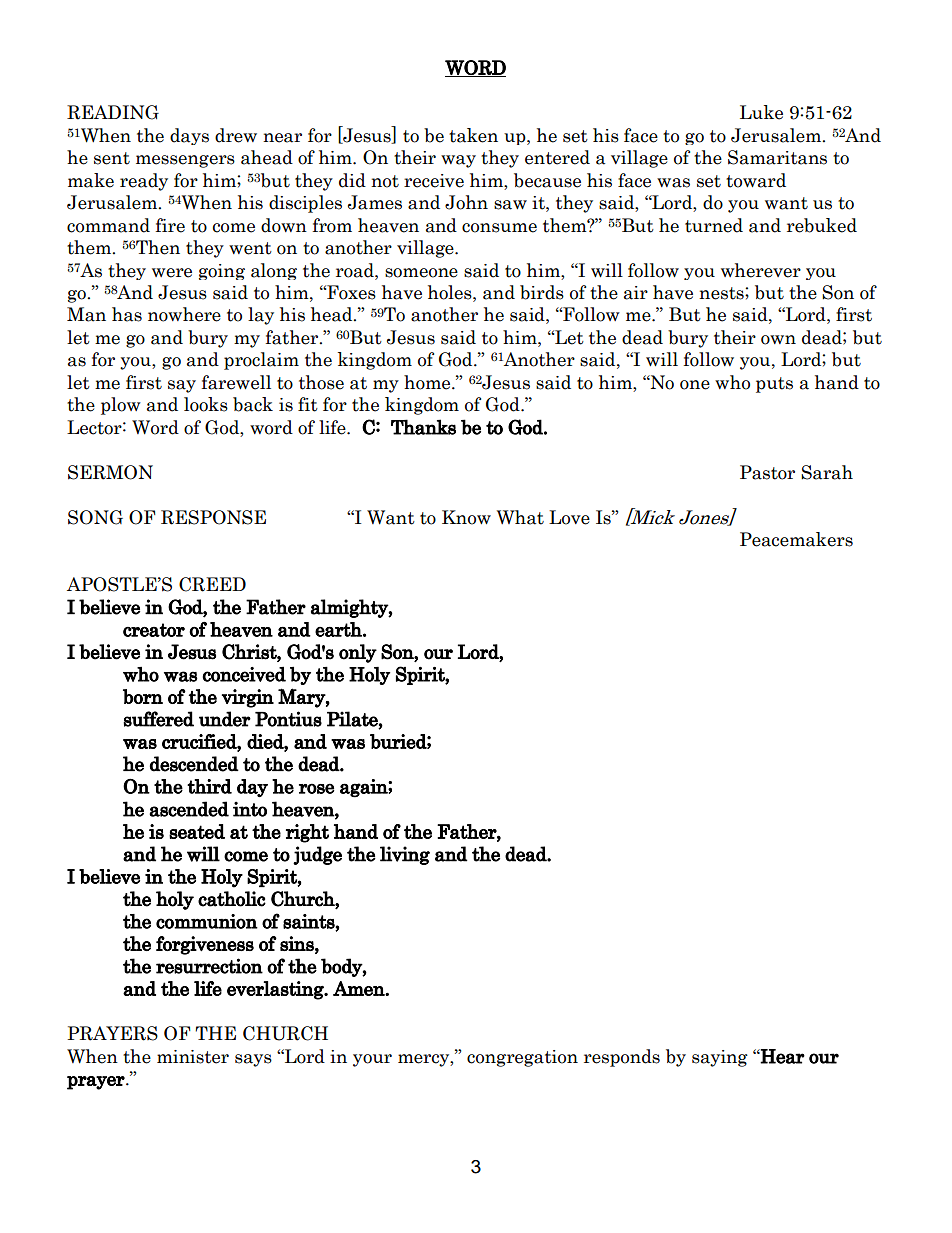 This screenshot has height=1233, width=952. I want to click on Know, so click(466, 517).
